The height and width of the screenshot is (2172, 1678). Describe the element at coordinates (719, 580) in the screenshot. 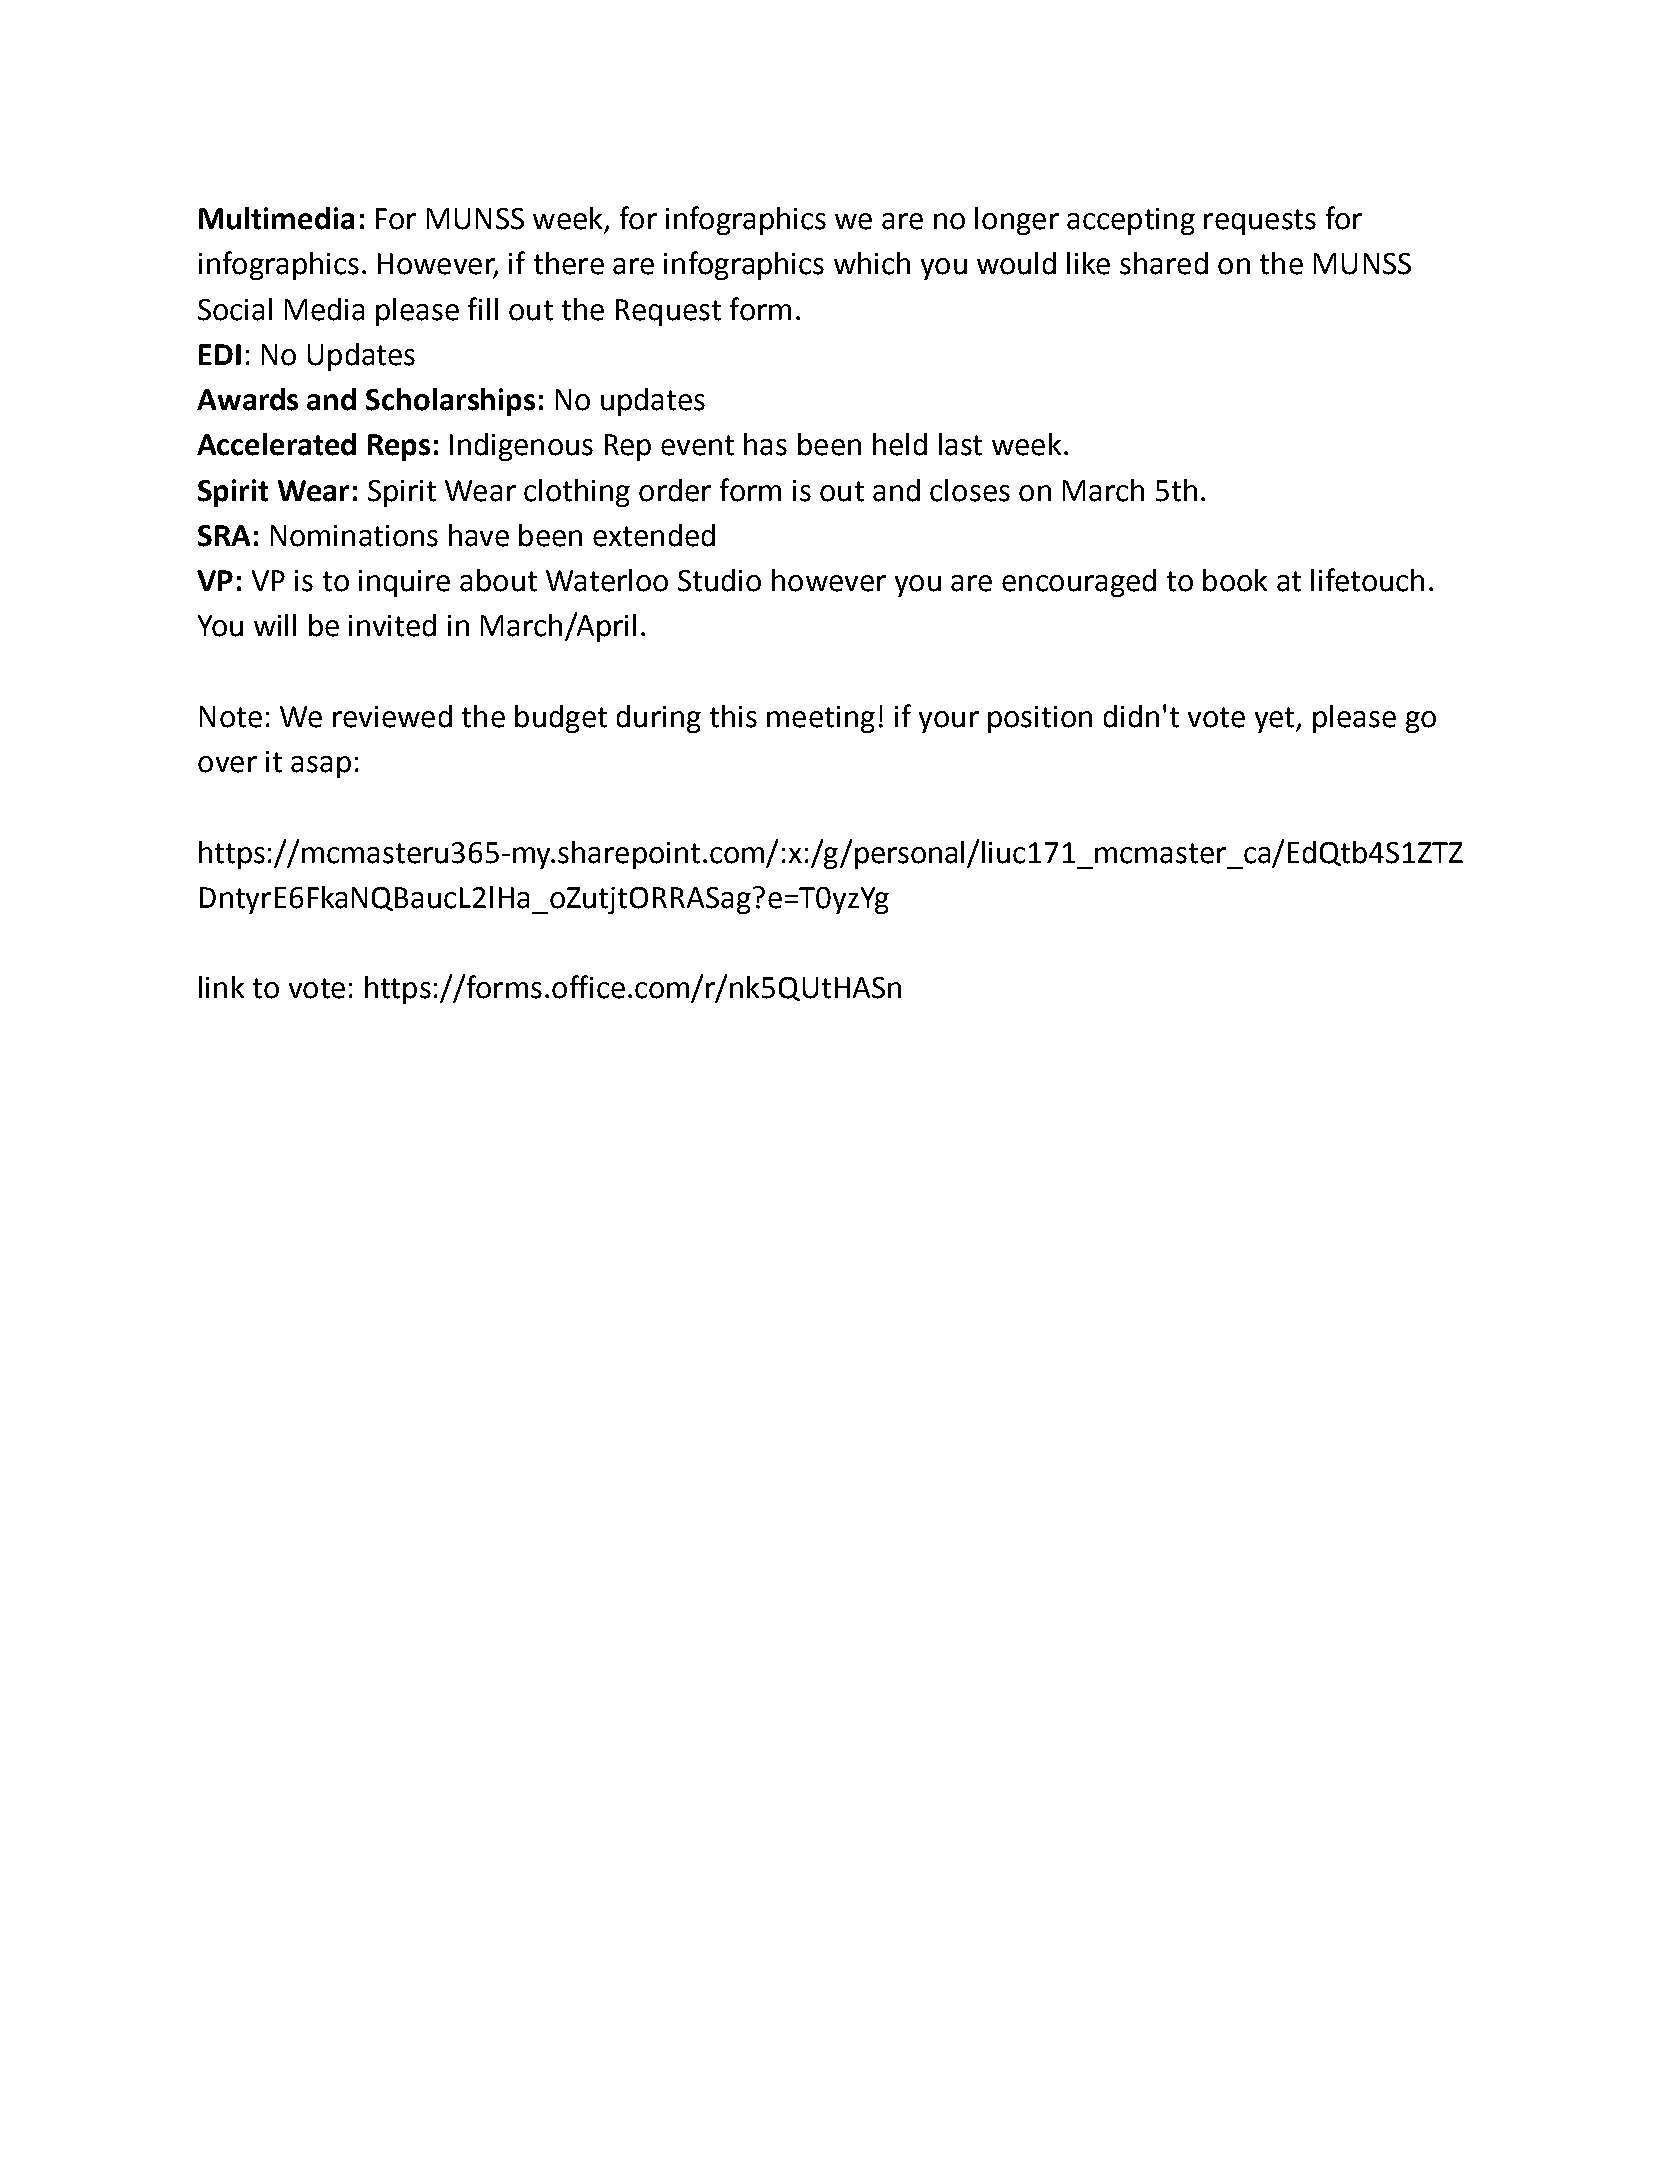

I see `Studio` at that location.
